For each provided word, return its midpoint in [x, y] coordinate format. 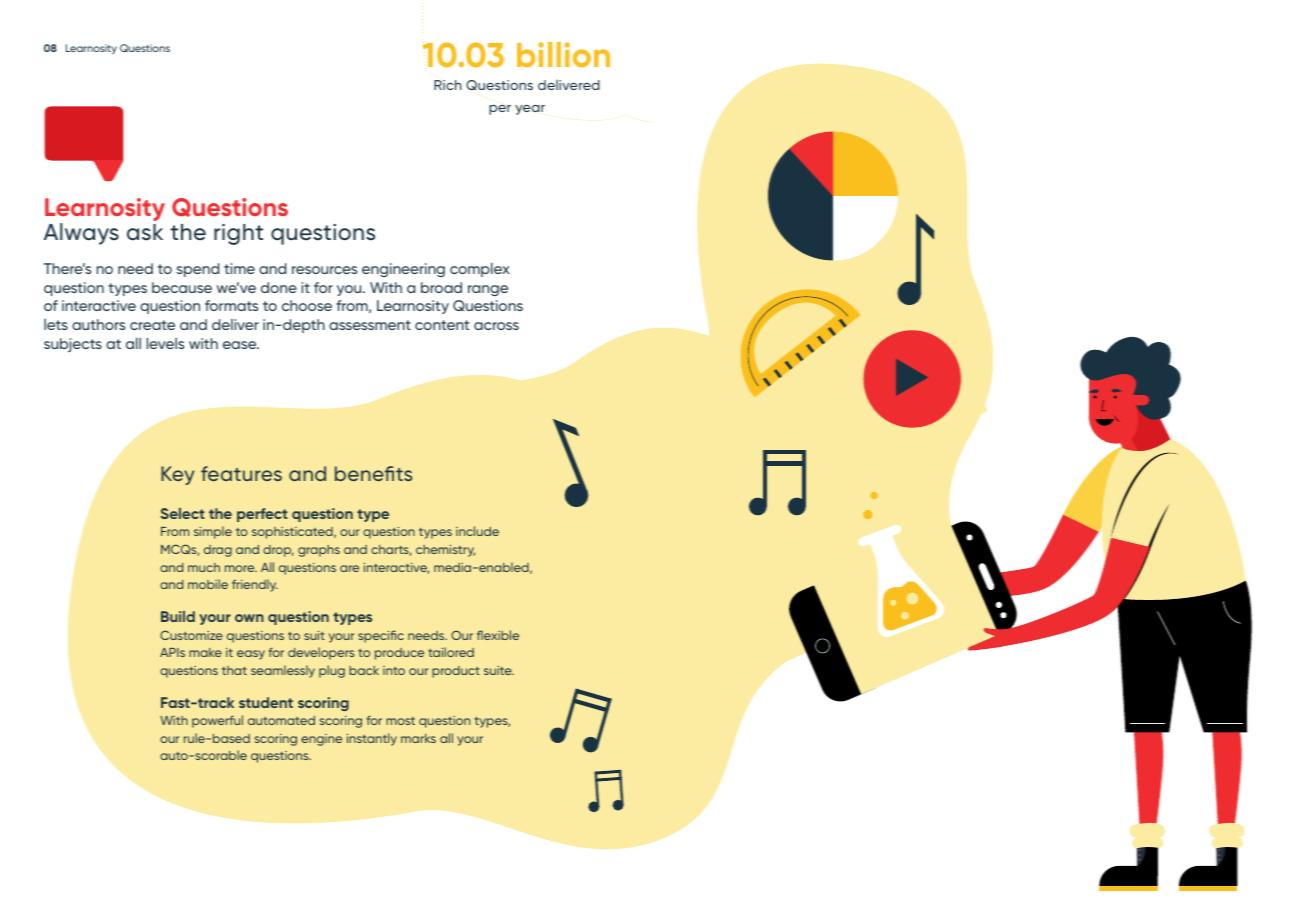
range [488, 290]
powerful [217, 721]
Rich [447, 85]
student [266, 702]
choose [307, 305]
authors [98, 324]
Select [183, 513]
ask [145, 232]
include [477, 531]
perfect [262, 515]
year [530, 110]
